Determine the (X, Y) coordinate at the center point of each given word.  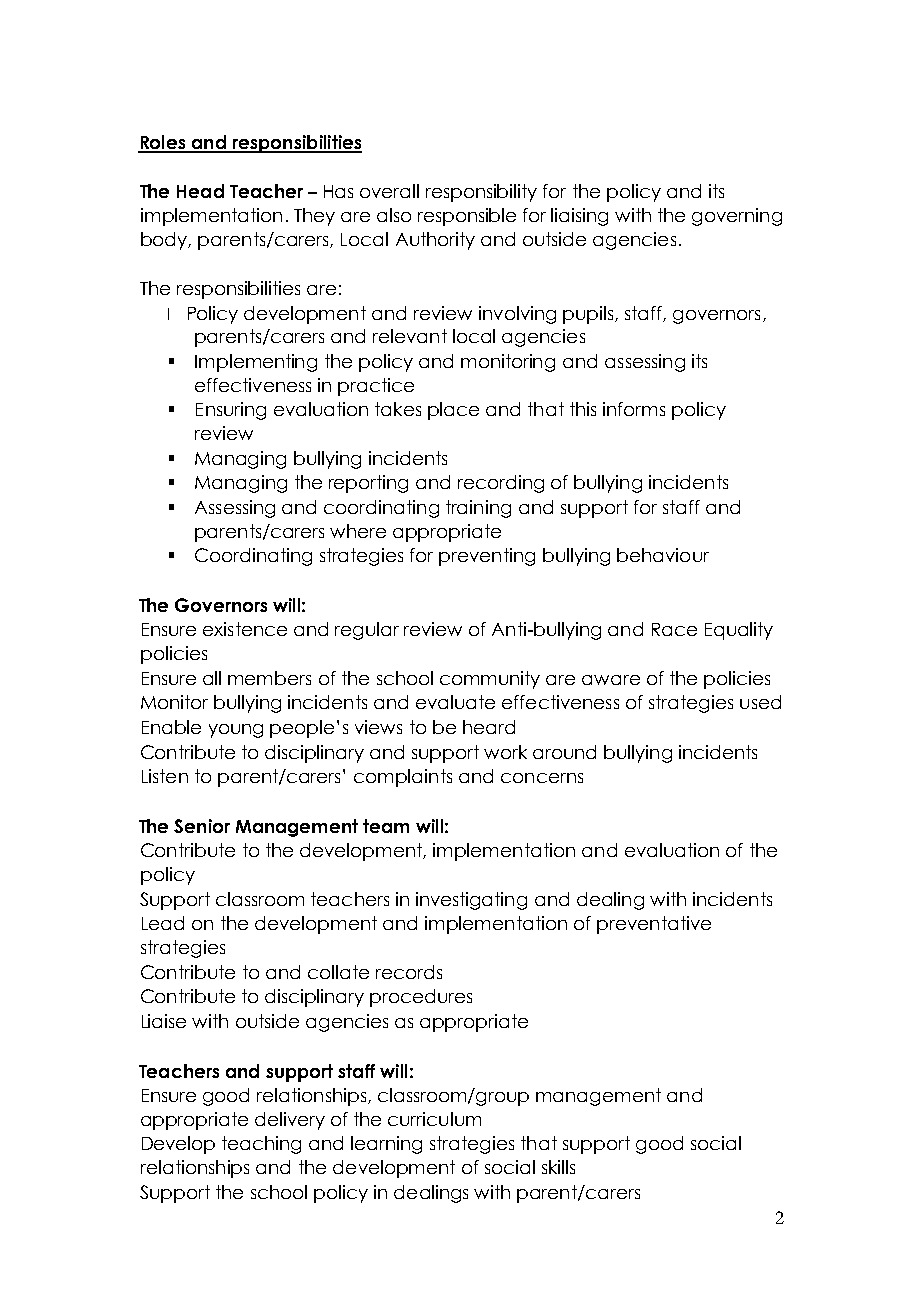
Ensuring (231, 411)
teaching (261, 1145)
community (490, 680)
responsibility (481, 193)
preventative (654, 925)
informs (634, 409)
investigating (471, 901)
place (453, 411)
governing (737, 217)
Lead (163, 923)
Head (200, 191)
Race (674, 629)
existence (245, 629)
